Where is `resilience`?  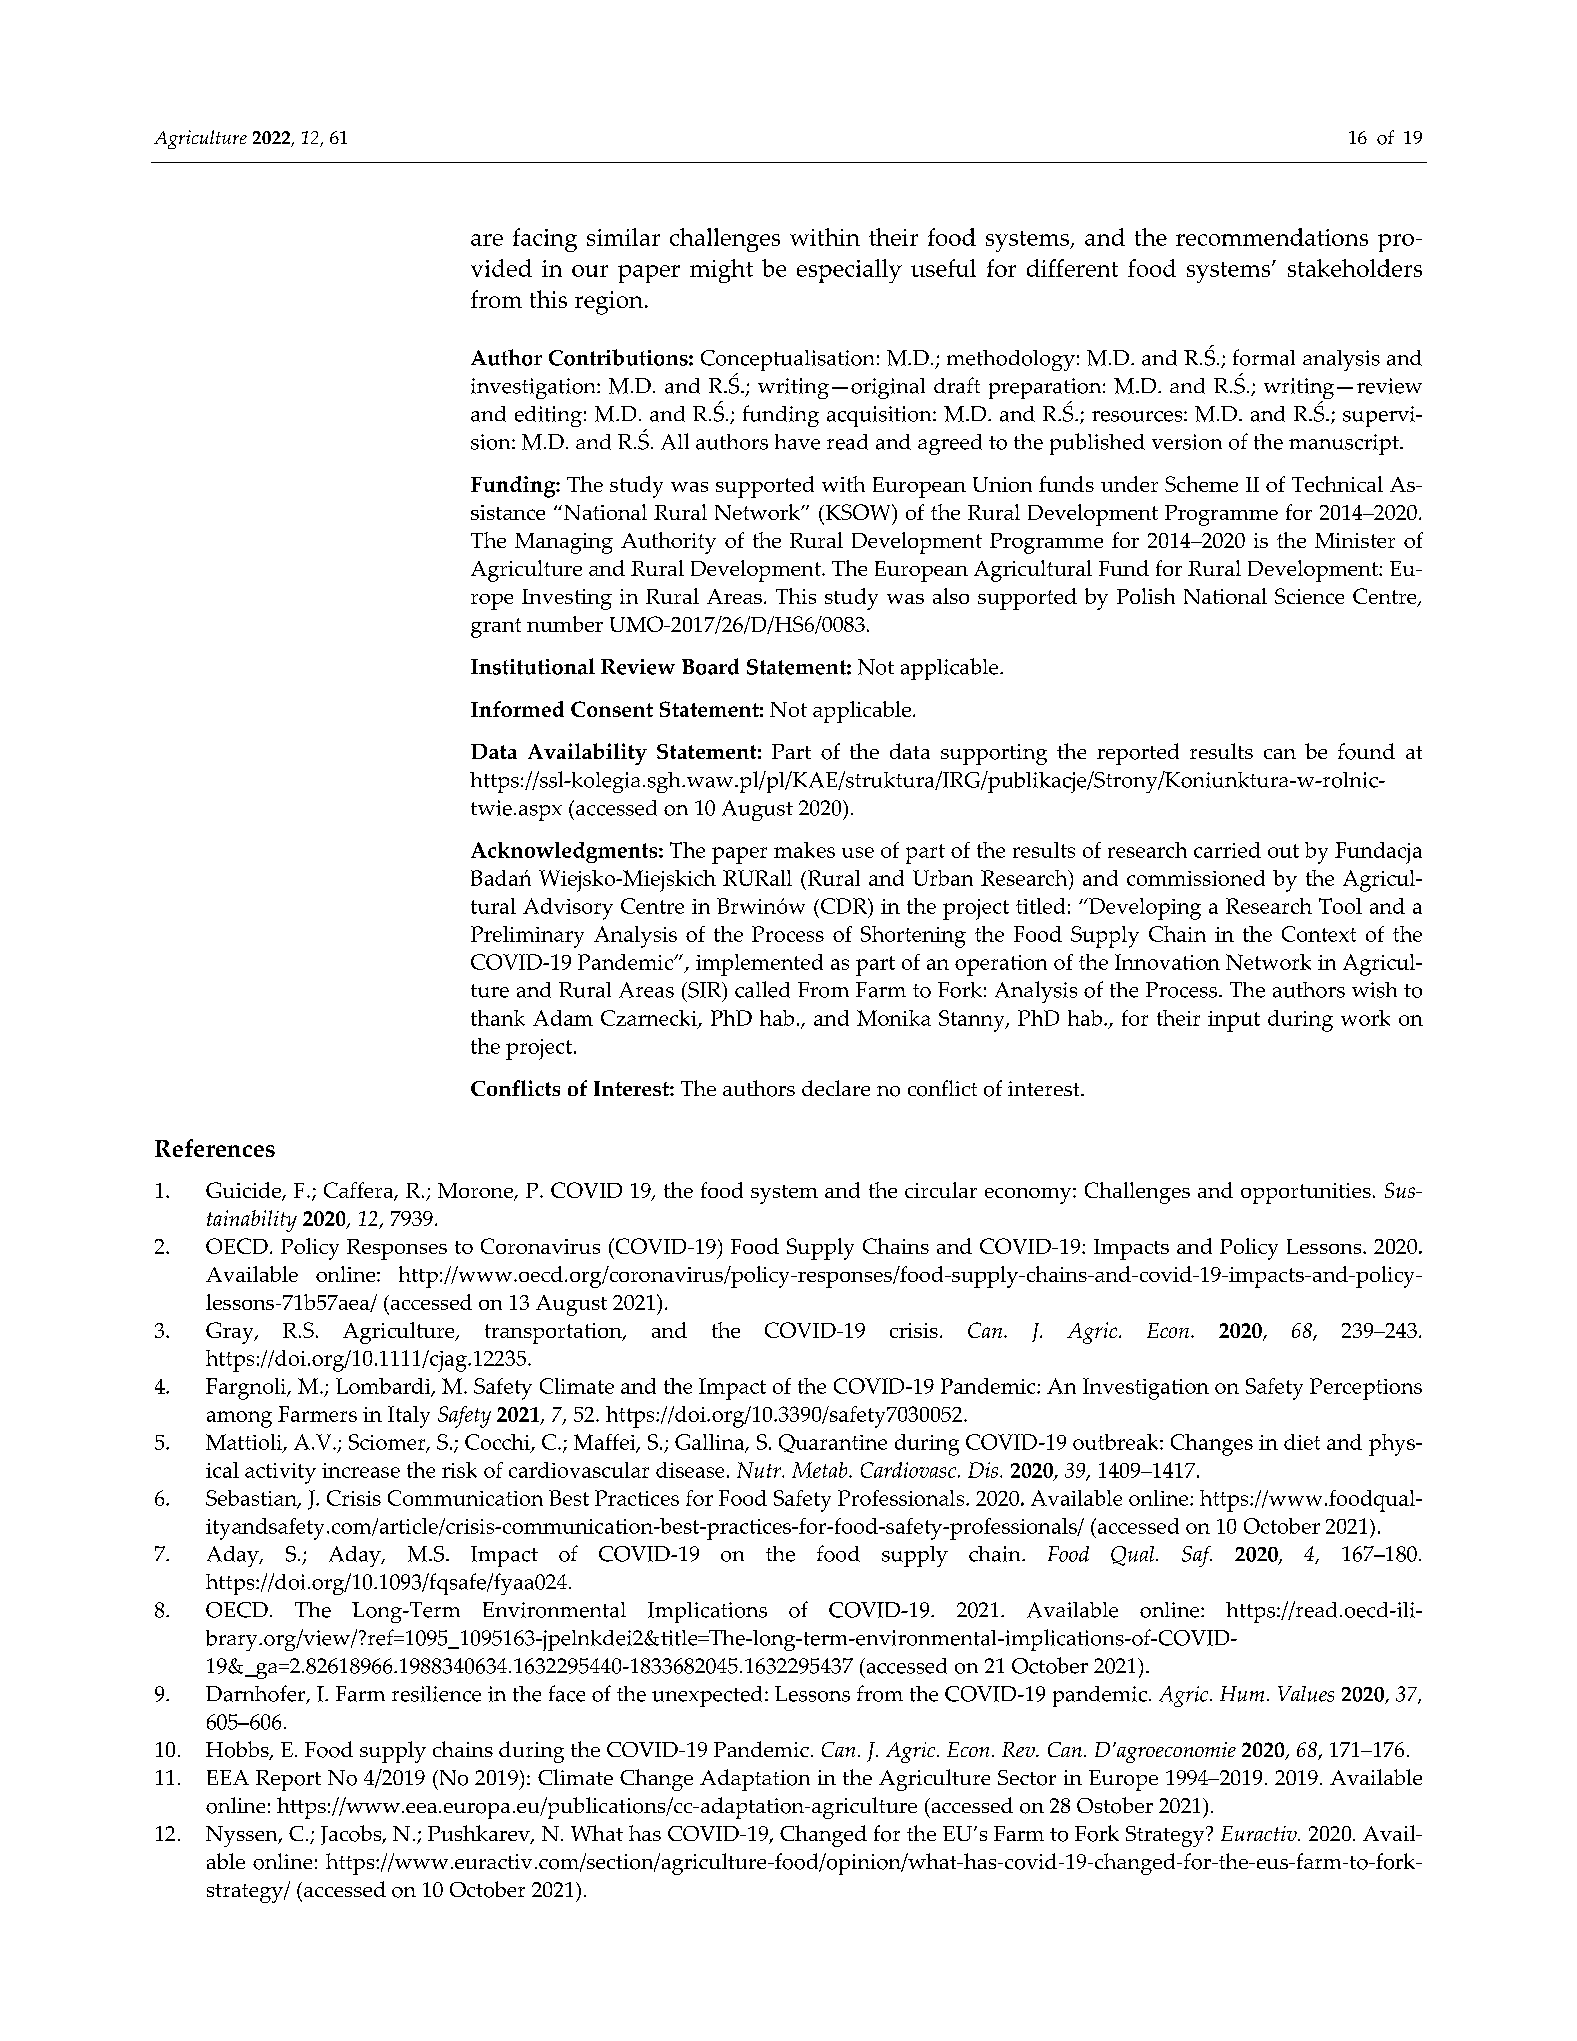 resilience is located at coordinates (436, 1694).
